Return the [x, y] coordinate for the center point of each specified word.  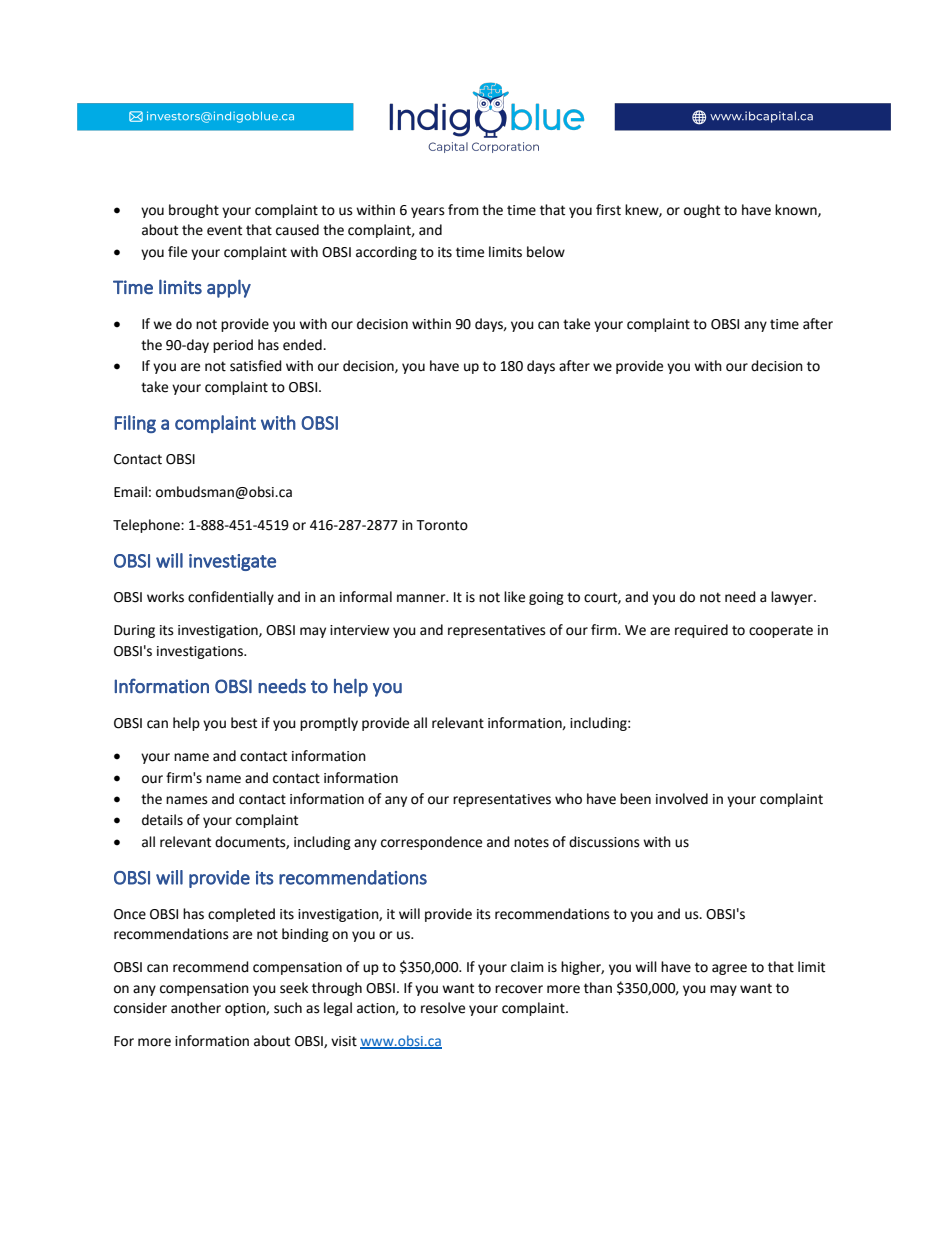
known [797, 210]
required [701, 631]
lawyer [793, 598]
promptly [329, 724]
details [162, 820]
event [224, 230]
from [463, 210]
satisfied [256, 366]
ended [303, 345]
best [244, 723]
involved [682, 799]
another [196, 1008]
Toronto [442, 525]
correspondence [431, 843]
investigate [232, 562]
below [546, 252]
